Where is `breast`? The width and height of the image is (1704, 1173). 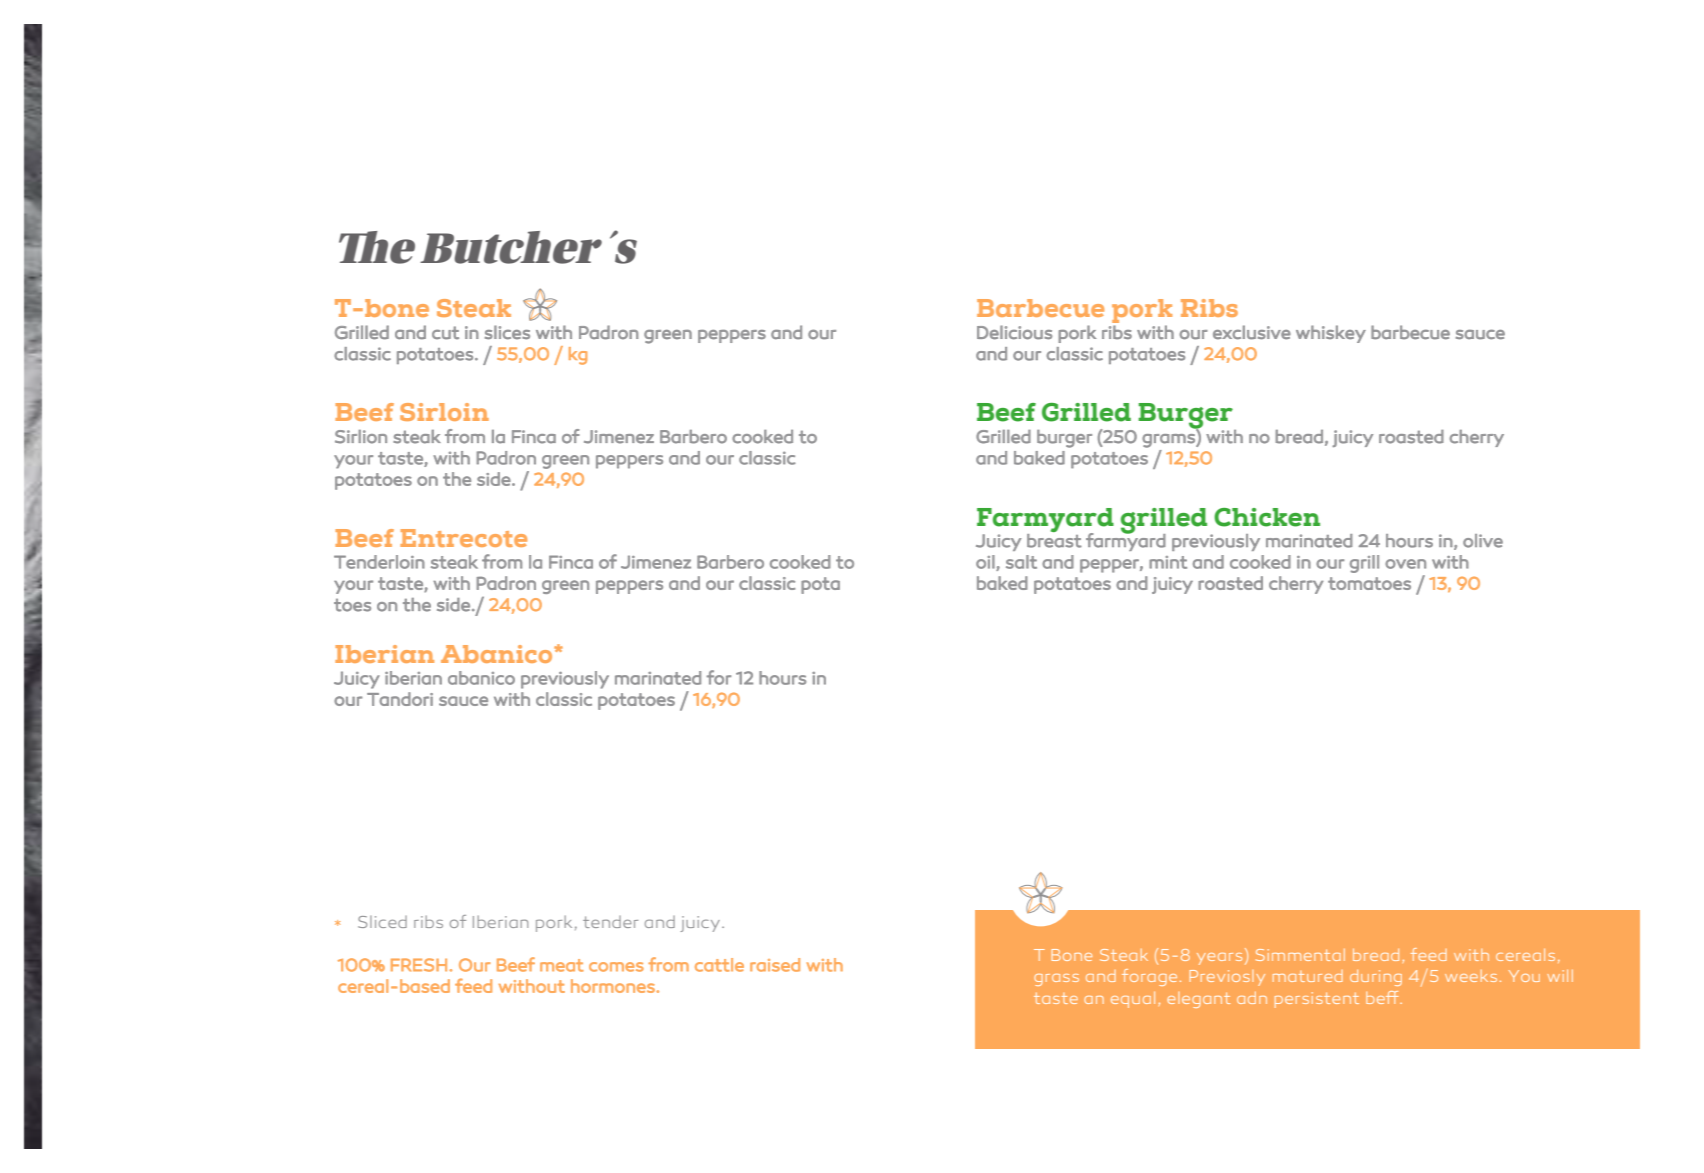 breast is located at coordinates (1054, 541).
